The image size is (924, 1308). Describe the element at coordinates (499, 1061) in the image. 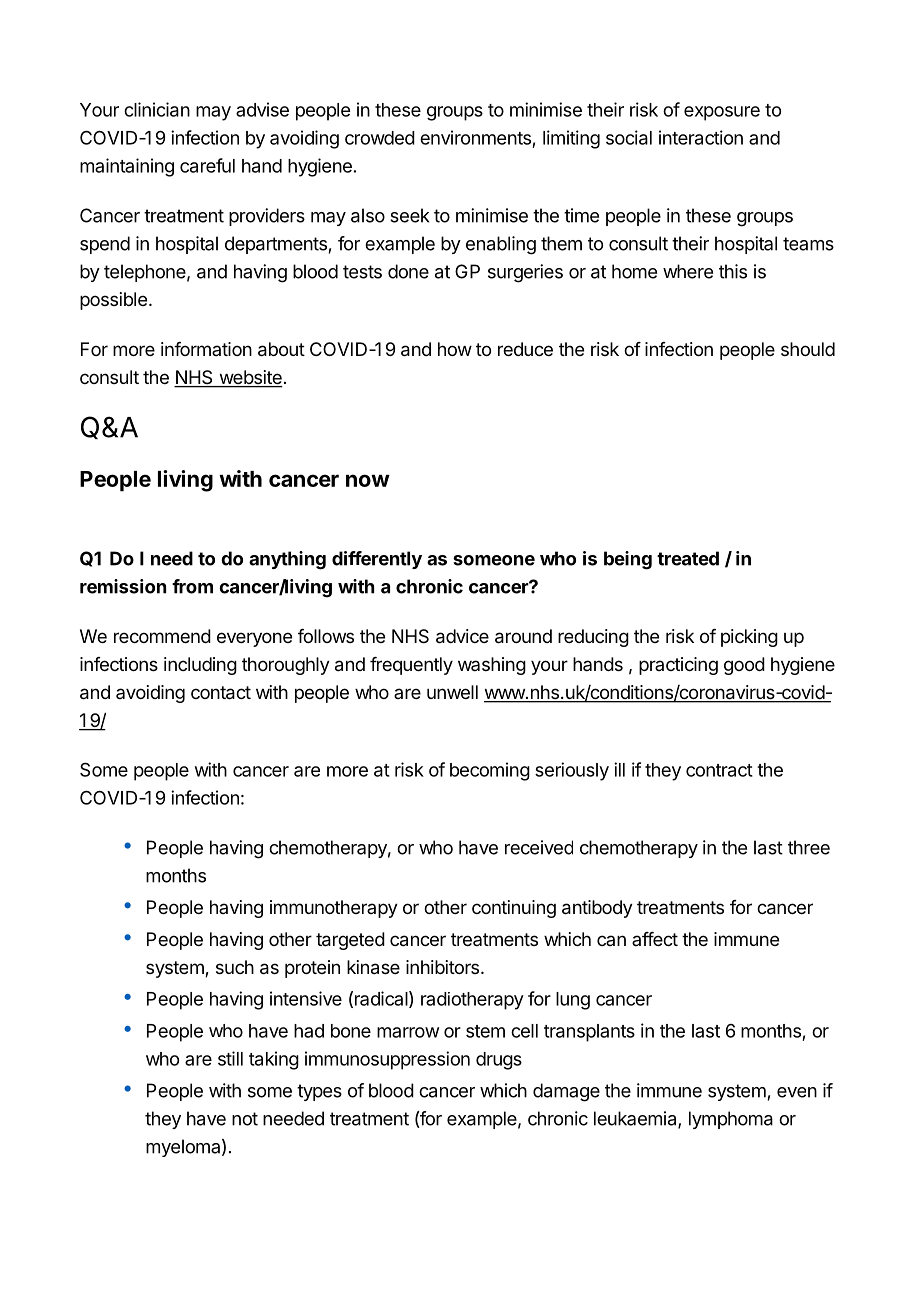

I see `drugs` at that location.
